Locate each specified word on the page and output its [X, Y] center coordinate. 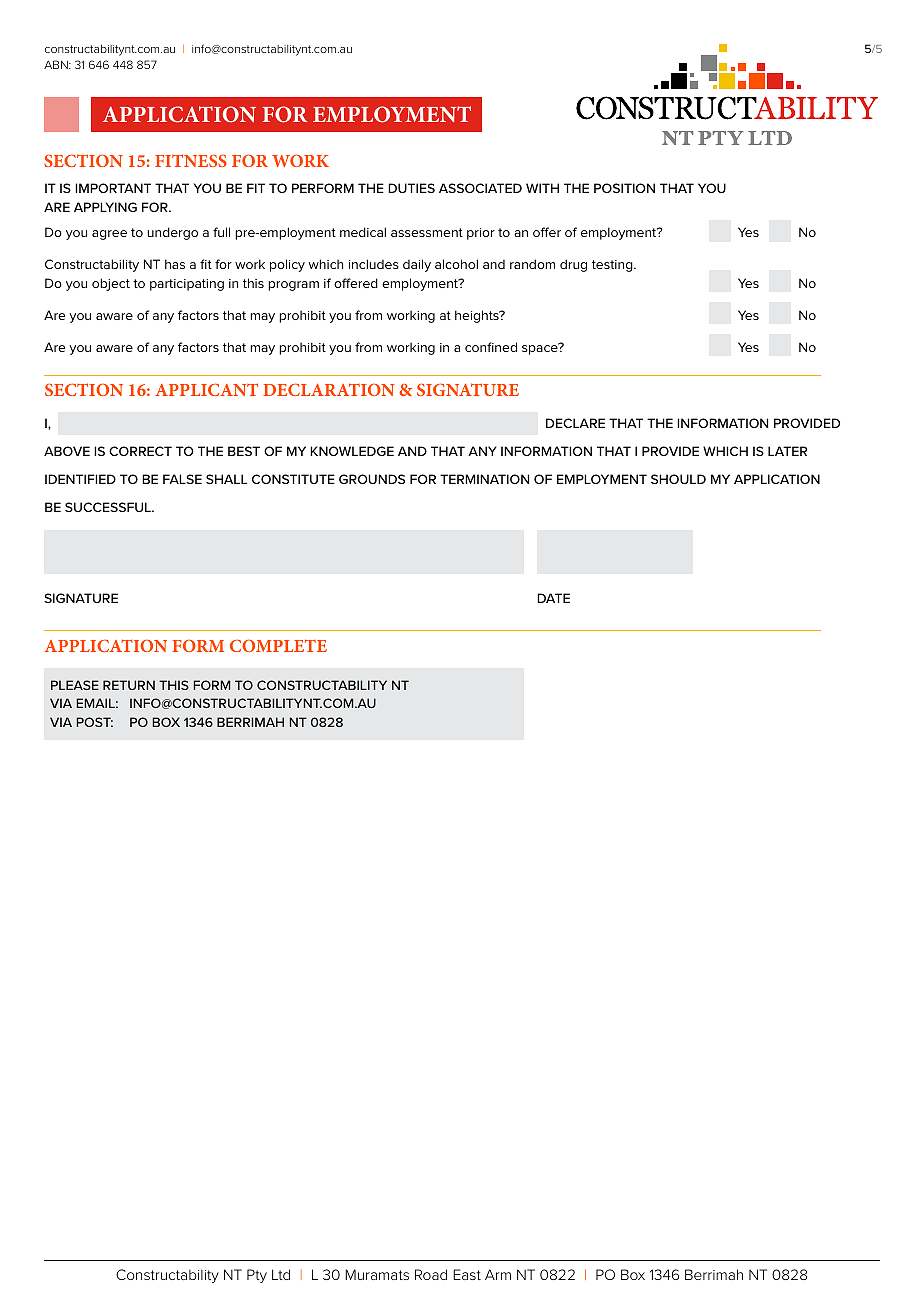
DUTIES [411, 188]
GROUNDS [372, 479]
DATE [553, 598]
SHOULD [678, 479]
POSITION [624, 188]
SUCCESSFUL [109, 507]
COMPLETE [278, 645]
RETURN [129, 685]
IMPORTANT [113, 188]
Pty [257, 1276]
